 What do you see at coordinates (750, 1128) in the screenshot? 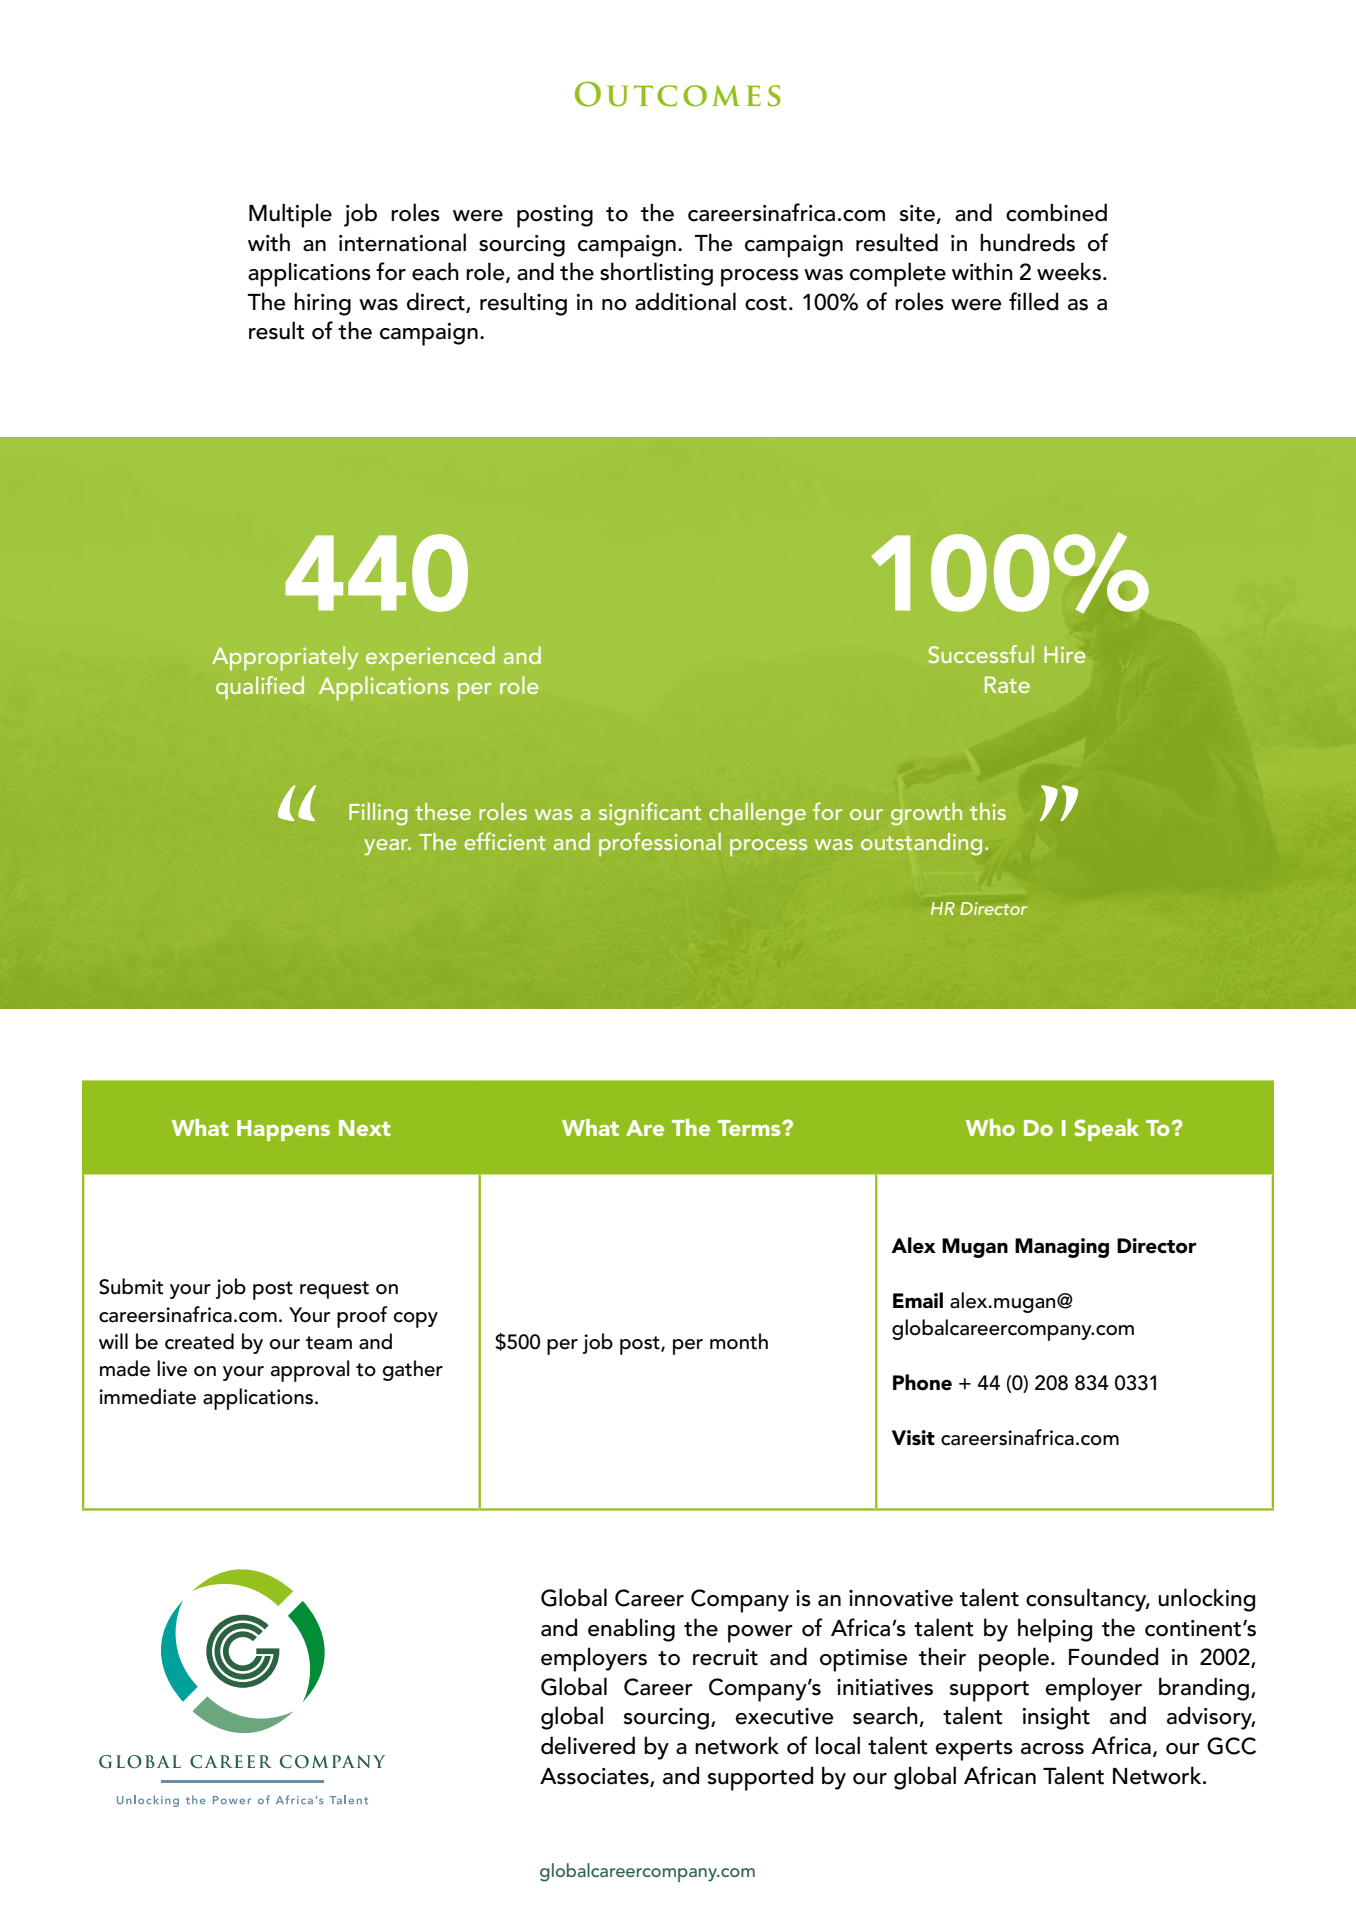
I see `Terms` at bounding box center [750, 1128].
